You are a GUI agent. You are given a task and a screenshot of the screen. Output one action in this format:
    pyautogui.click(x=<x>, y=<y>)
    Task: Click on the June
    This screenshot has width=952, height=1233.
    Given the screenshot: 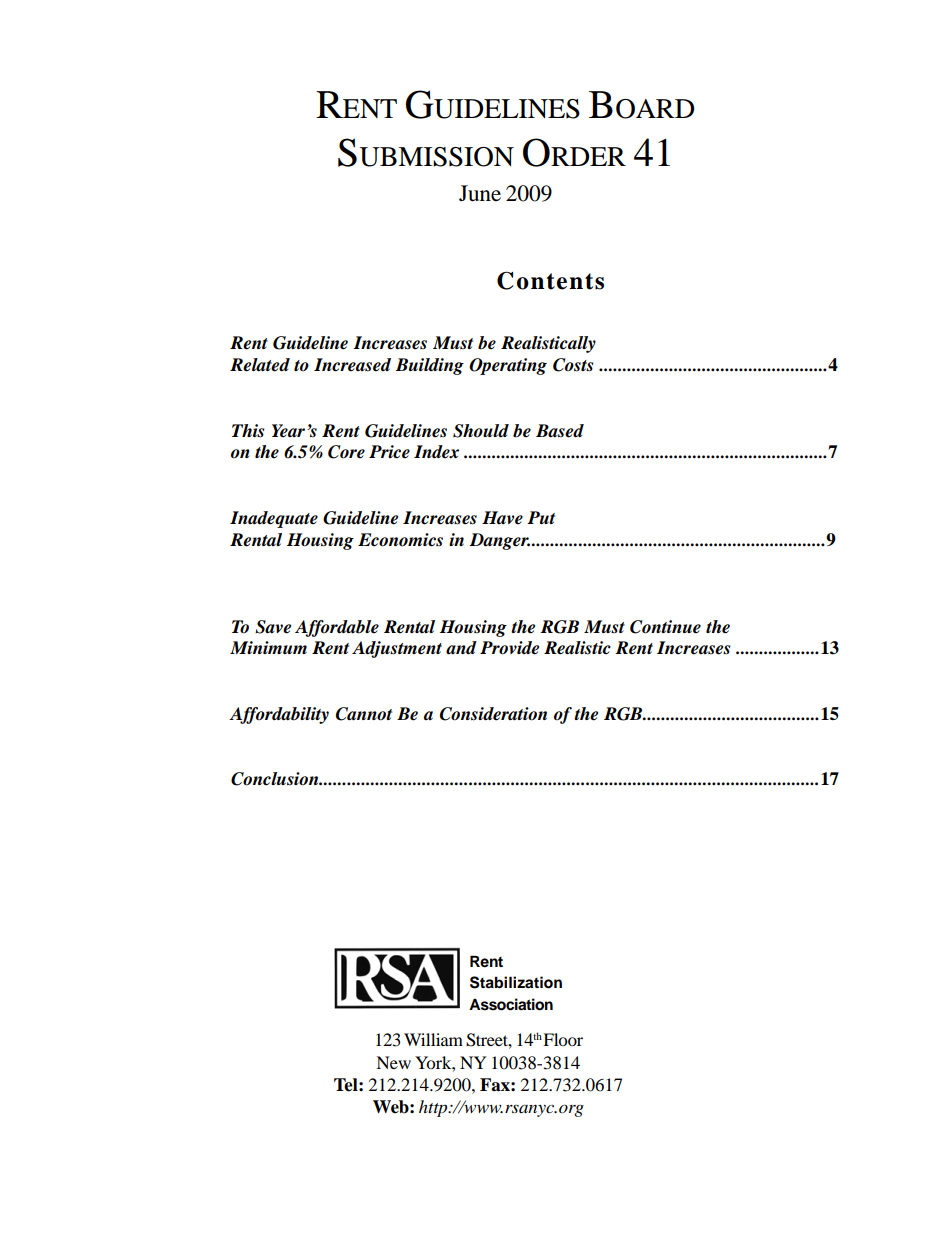 What is the action you would take?
    pyautogui.click(x=480, y=193)
